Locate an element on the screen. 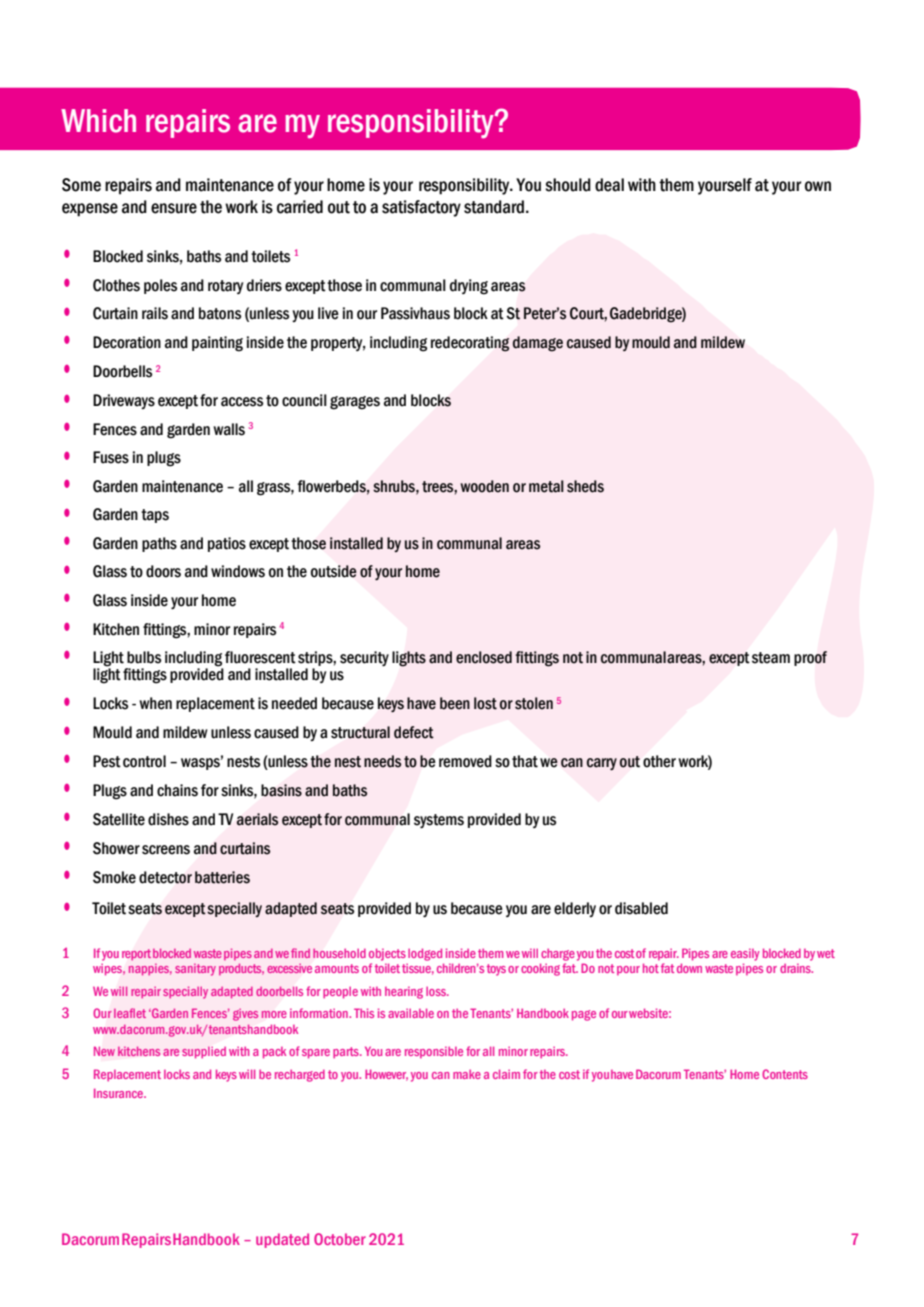  deal is located at coordinates (609, 185).
